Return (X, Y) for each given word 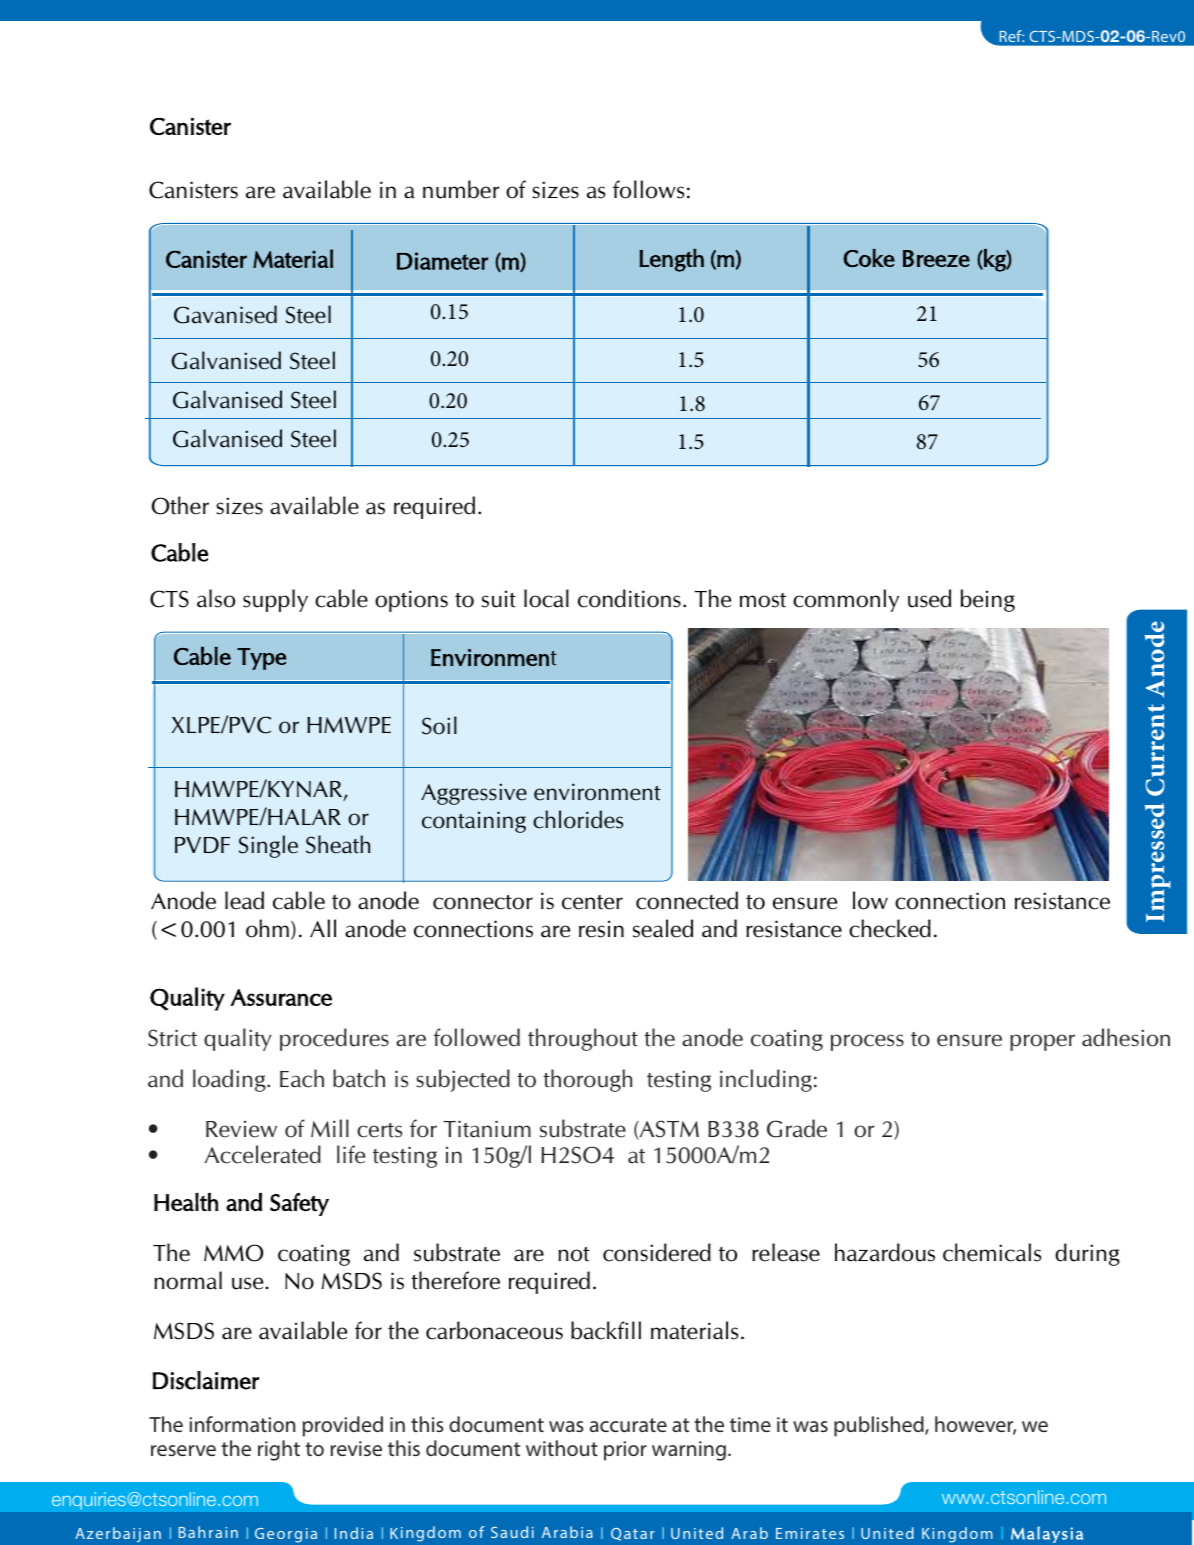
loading (230, 1080)
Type (261, 659)
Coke (869, 258)
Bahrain (208, 1532)
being (988, 600)
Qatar (633, 1534)
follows (648, 189)
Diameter (442, 261)
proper (1042, 1042)
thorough (587, 1080)
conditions (629, 598)
